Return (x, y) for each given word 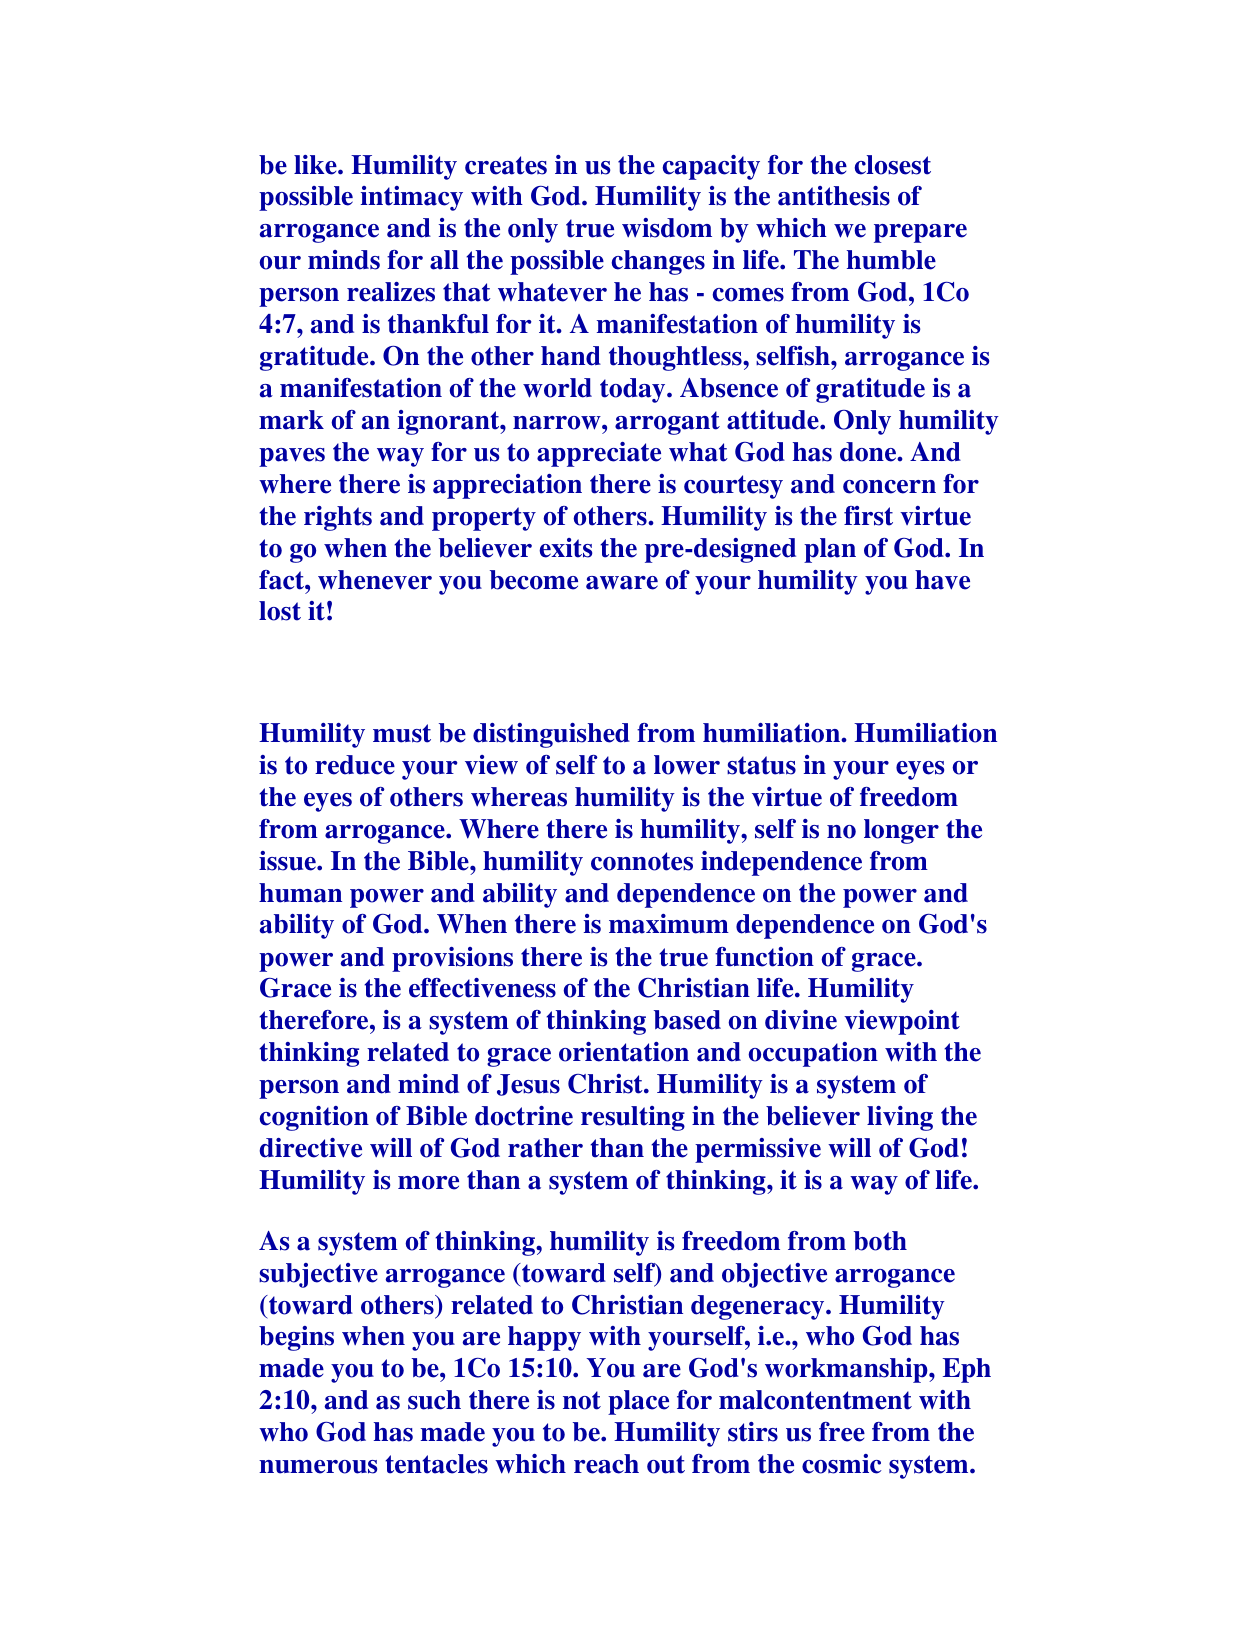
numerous (318, 1467)
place (638, 1402)
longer (901, 831)
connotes (642, 861)
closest (893, 165)
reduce (355, 765)
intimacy (412, 198)
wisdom (667, 228)
